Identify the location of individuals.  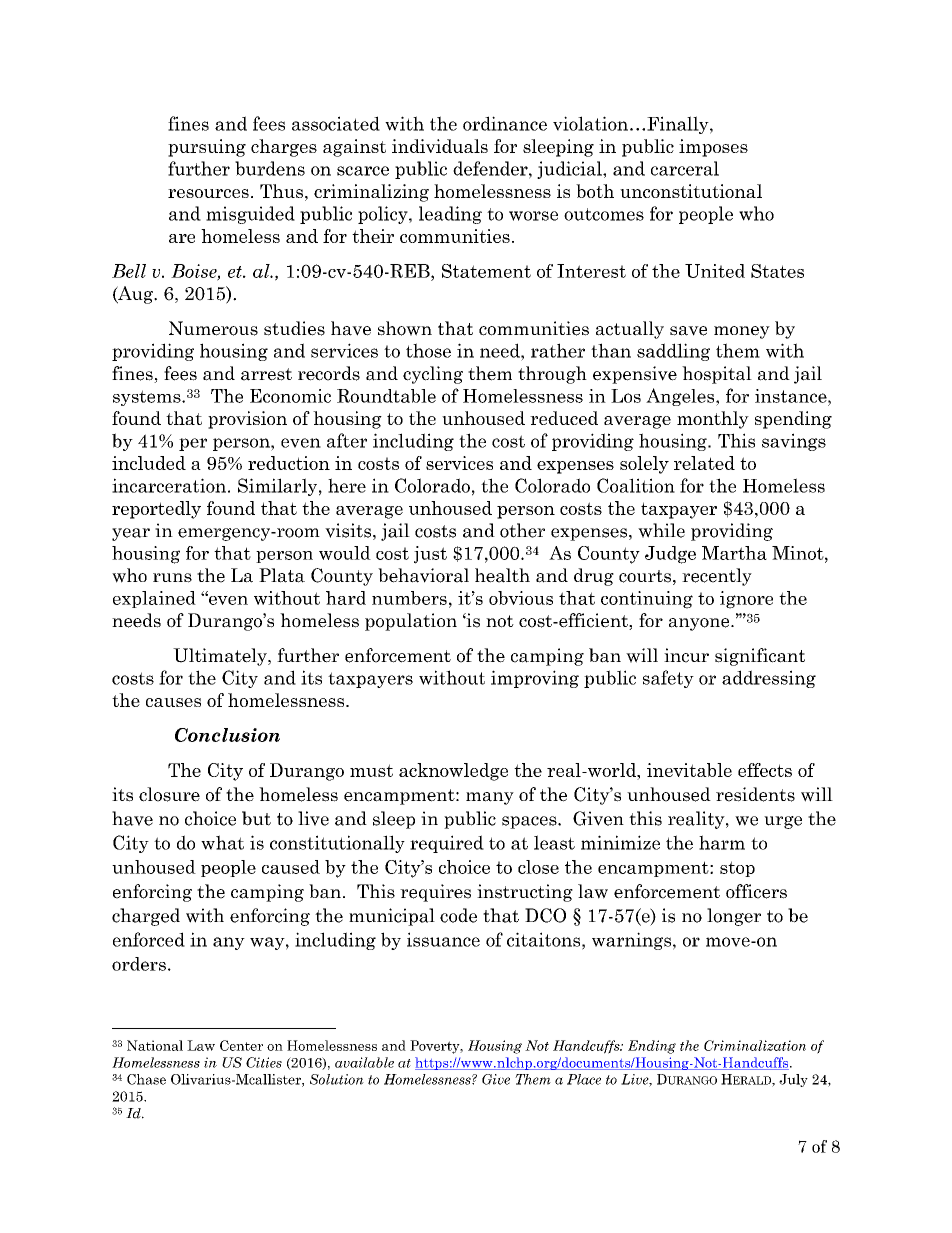
(440, 146).
